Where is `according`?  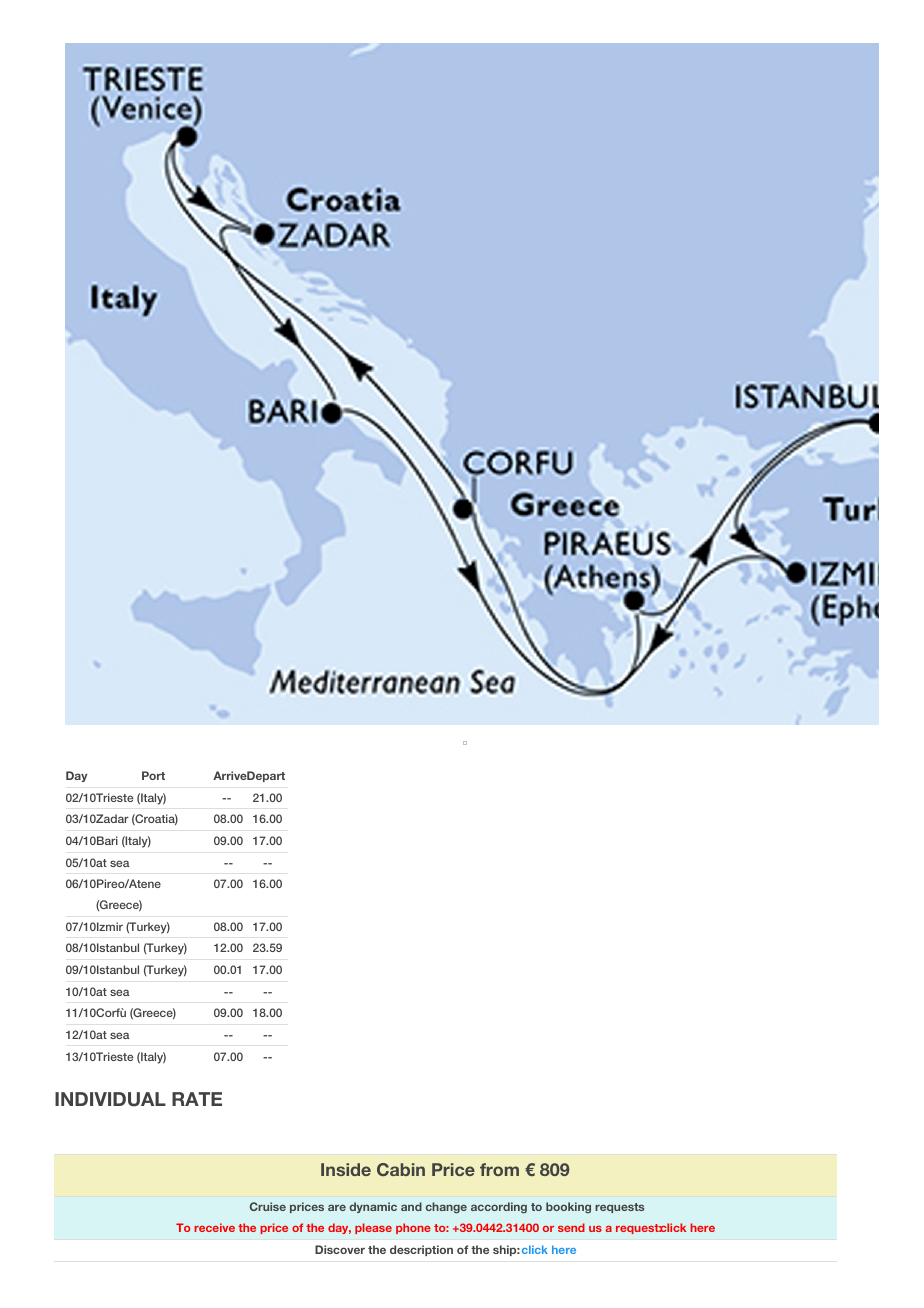
according is located at coordinates (499, 1208).
